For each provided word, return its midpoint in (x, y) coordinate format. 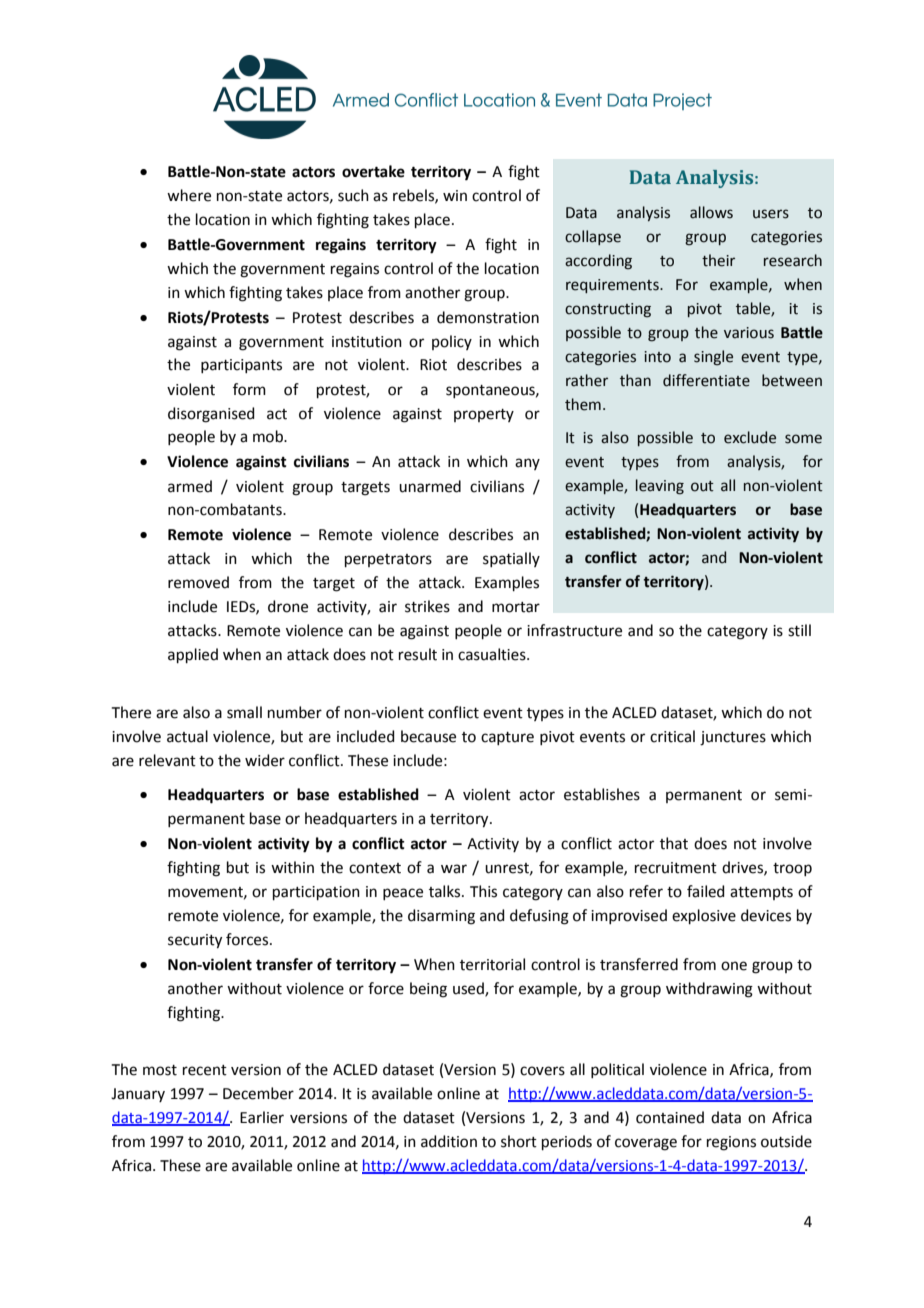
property (484, 415)
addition (449, 1141)
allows (711, 212)
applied (193, 655)
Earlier (262, 1117)
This (483, 891)
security (195, 941)
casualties (493, 654)
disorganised (211, 415)
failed (706, 891)
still (799, 630)
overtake (373, 171)
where (189, 195)
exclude (750, 437)
